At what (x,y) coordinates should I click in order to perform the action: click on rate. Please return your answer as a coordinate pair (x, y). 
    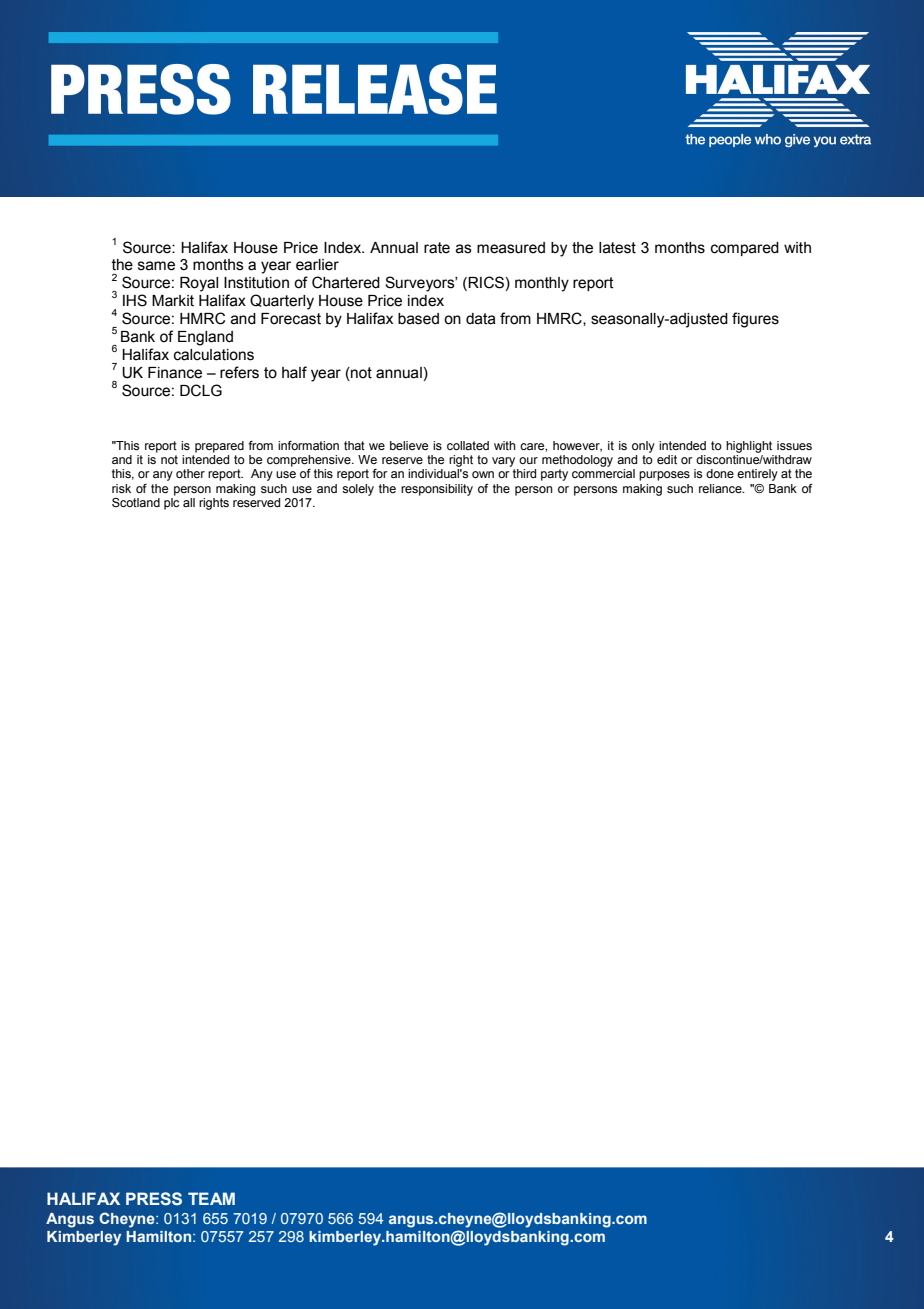
    Looking at the image, I should click on (437, 248).
